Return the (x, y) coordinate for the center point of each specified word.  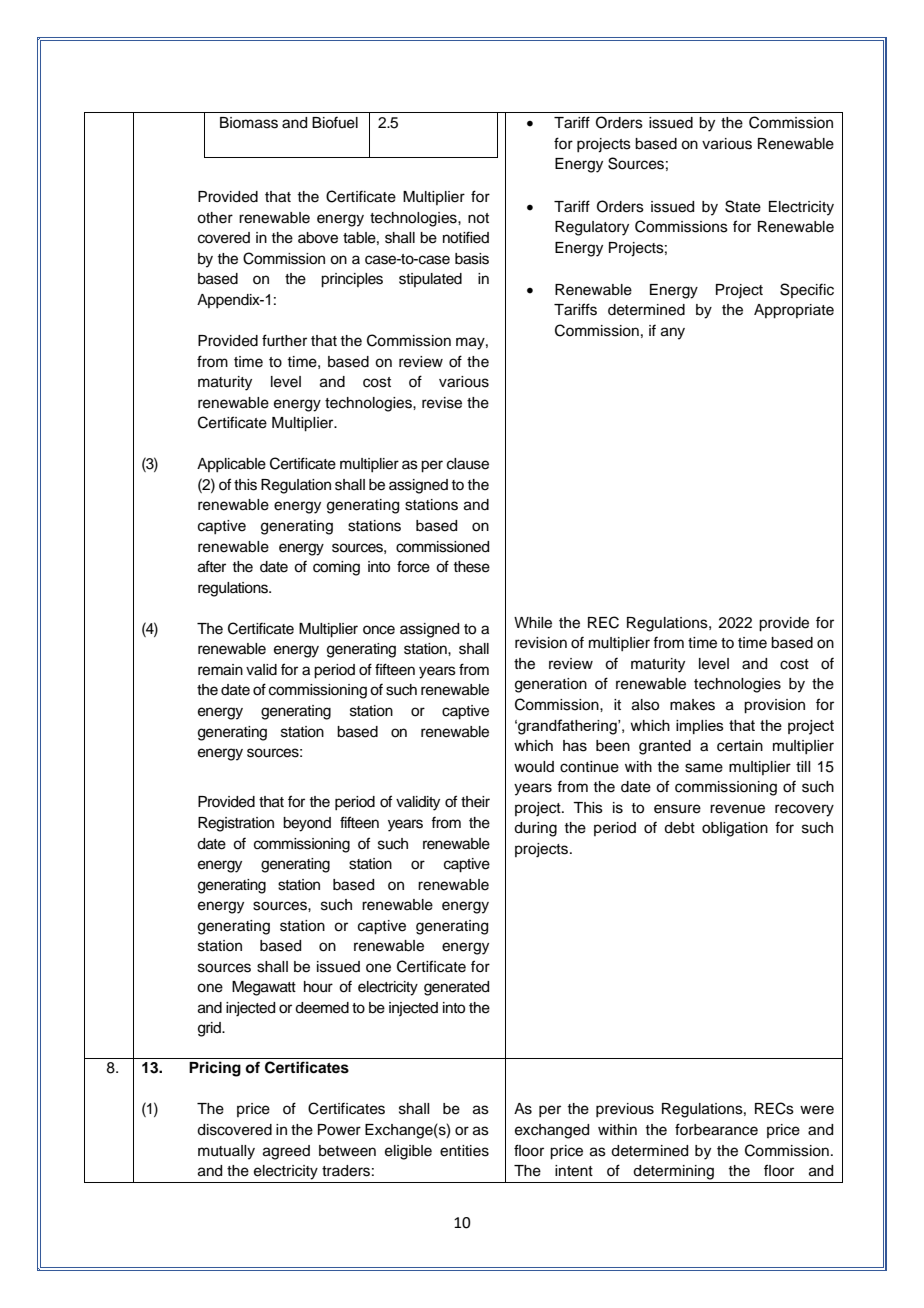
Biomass (249, 123)
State (743, 206)
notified (466, 237)
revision (541, 643)
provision (774, 706)
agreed (286, 1152)
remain (220, 670)
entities (464, 1151)
